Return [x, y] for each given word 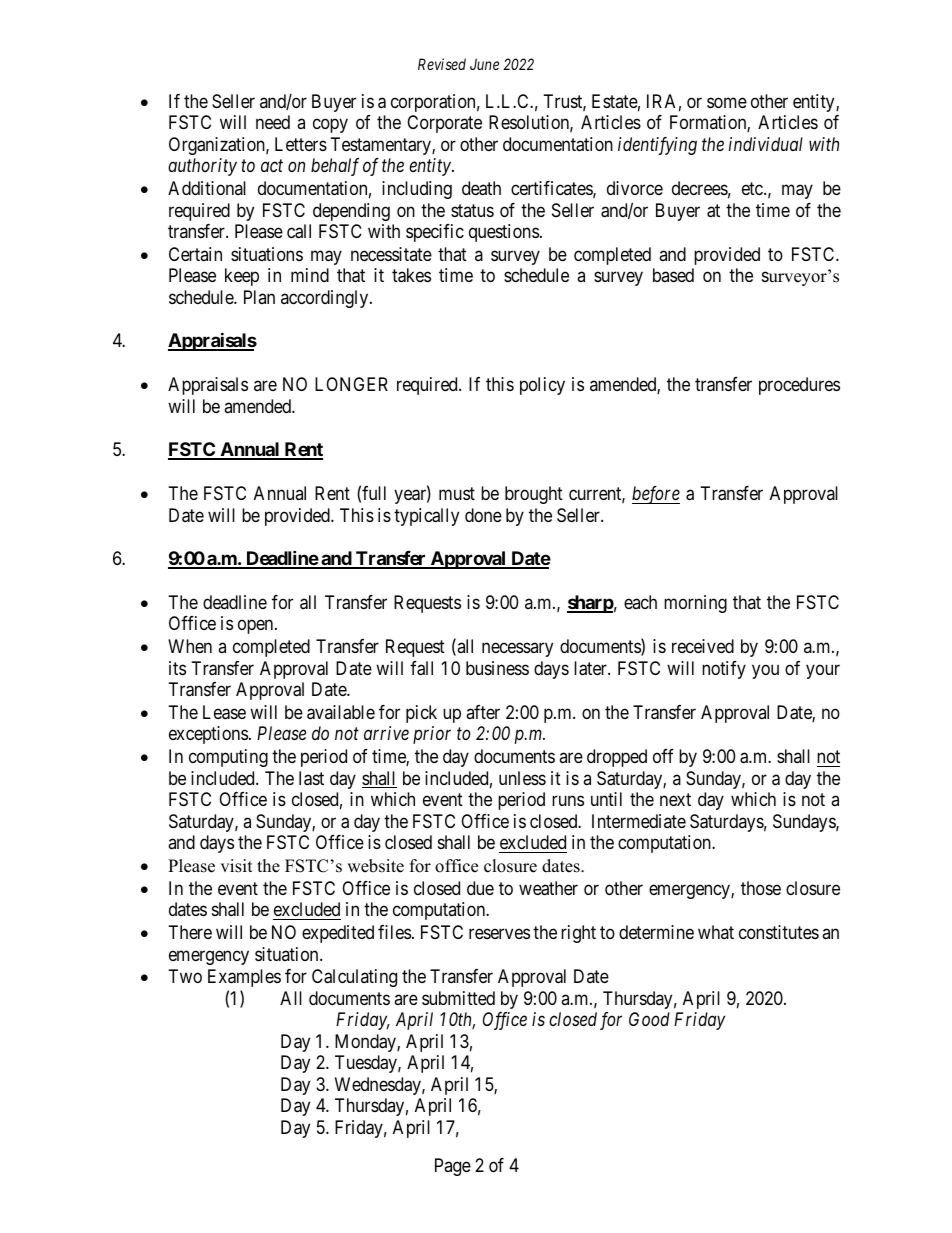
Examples [244, 978]
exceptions [208, 735]
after [483, 712]
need [273, 122]
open [257, 627]
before [656, 495]
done [483, 515]
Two [185, 976]
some [727, 102]
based [673, 275]
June [484, 64]
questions [504, 233]
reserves [499, 934]
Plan [259, 297]
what [716, 932]
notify [724, 670]
